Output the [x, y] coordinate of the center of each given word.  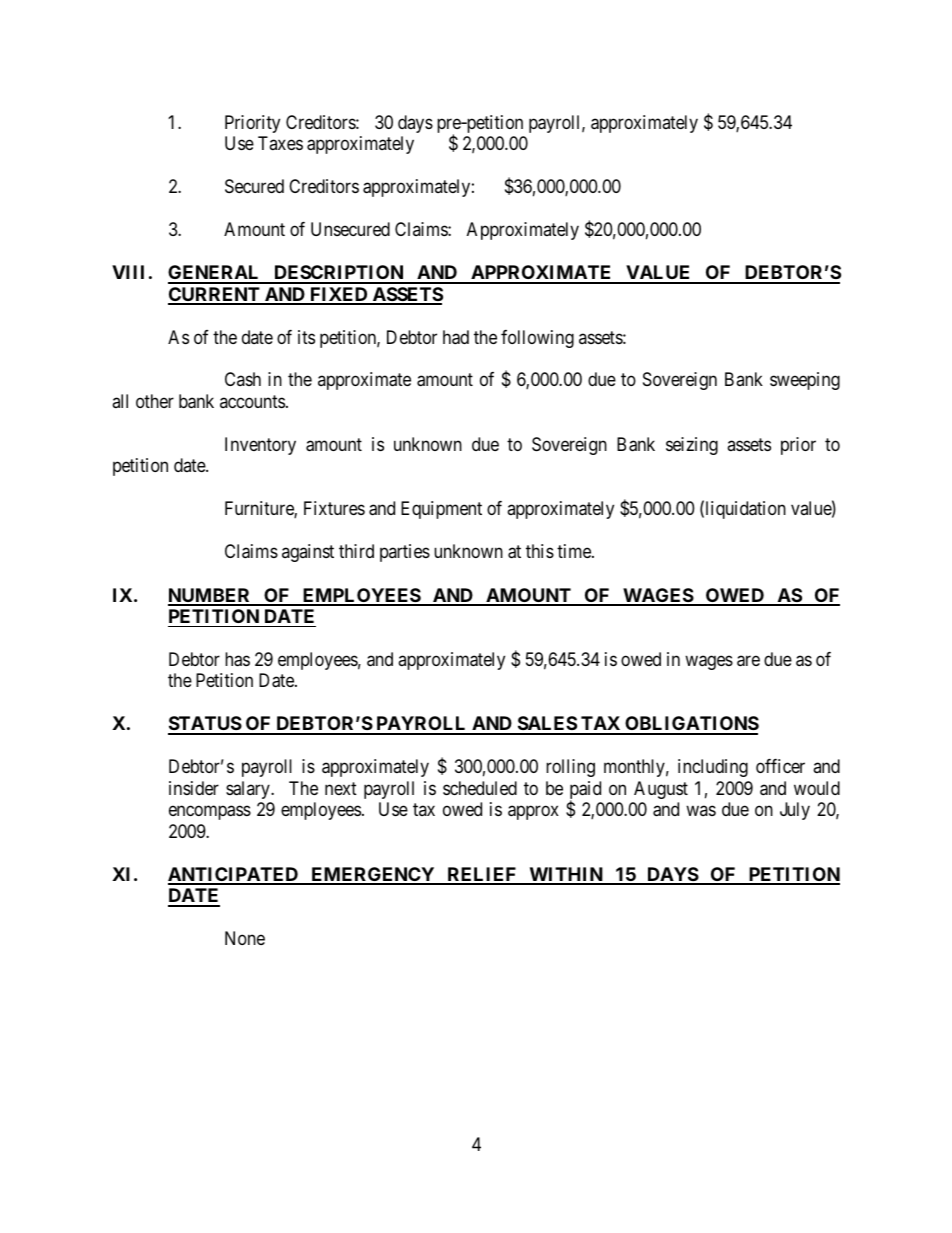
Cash [243, 379]
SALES [546, 725]
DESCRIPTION [339, 274]
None [245, 938]
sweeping [805, 381]
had [456, 337]
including [713, 768]
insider [194, 788]
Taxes [280, 143]
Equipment [441, 510]
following [537, 339]
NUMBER [210, 596]
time [575, 551]
